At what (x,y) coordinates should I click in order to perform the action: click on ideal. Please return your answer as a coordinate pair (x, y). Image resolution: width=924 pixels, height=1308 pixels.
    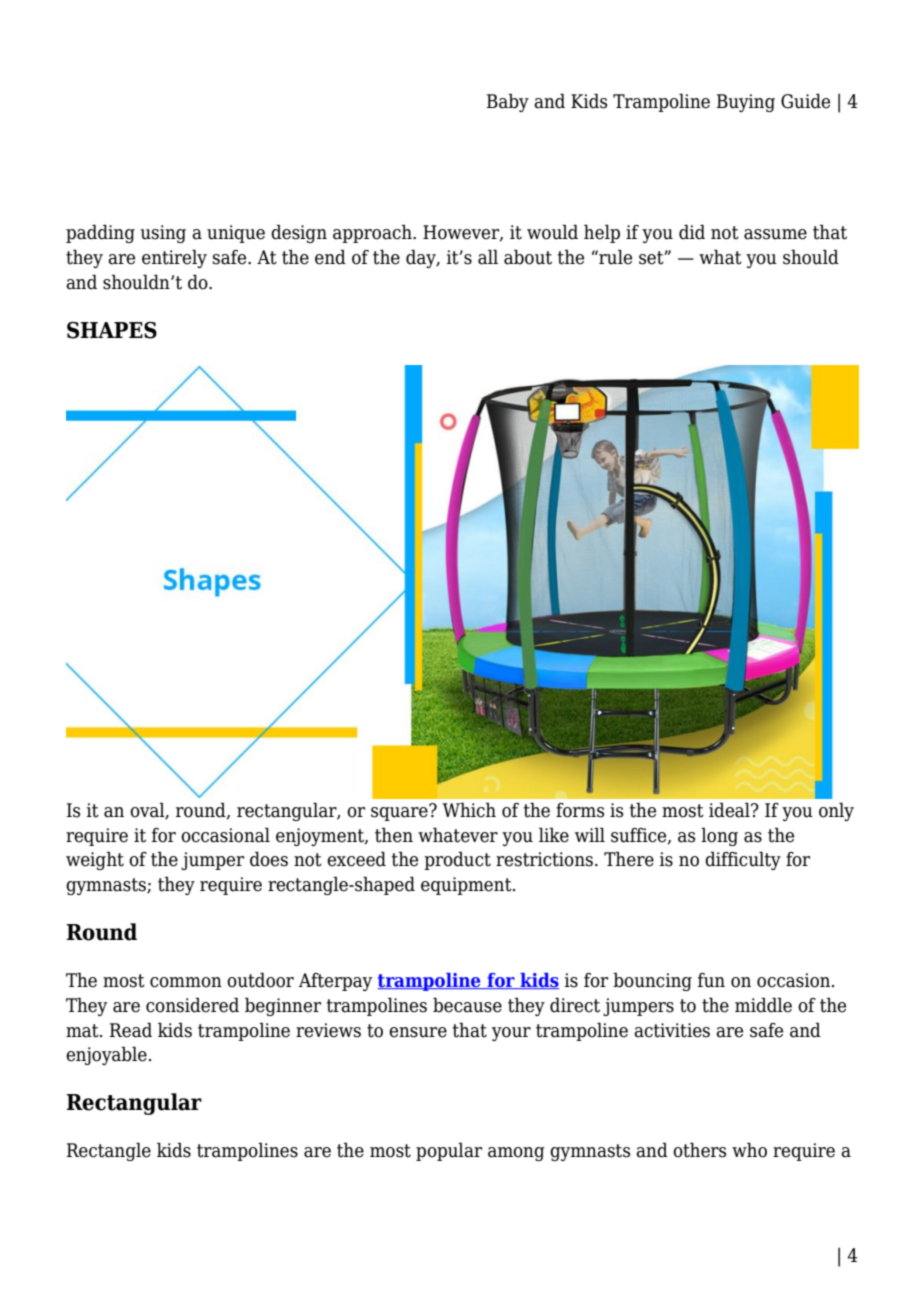
    Looking at the image, I should click on (730, 810).
